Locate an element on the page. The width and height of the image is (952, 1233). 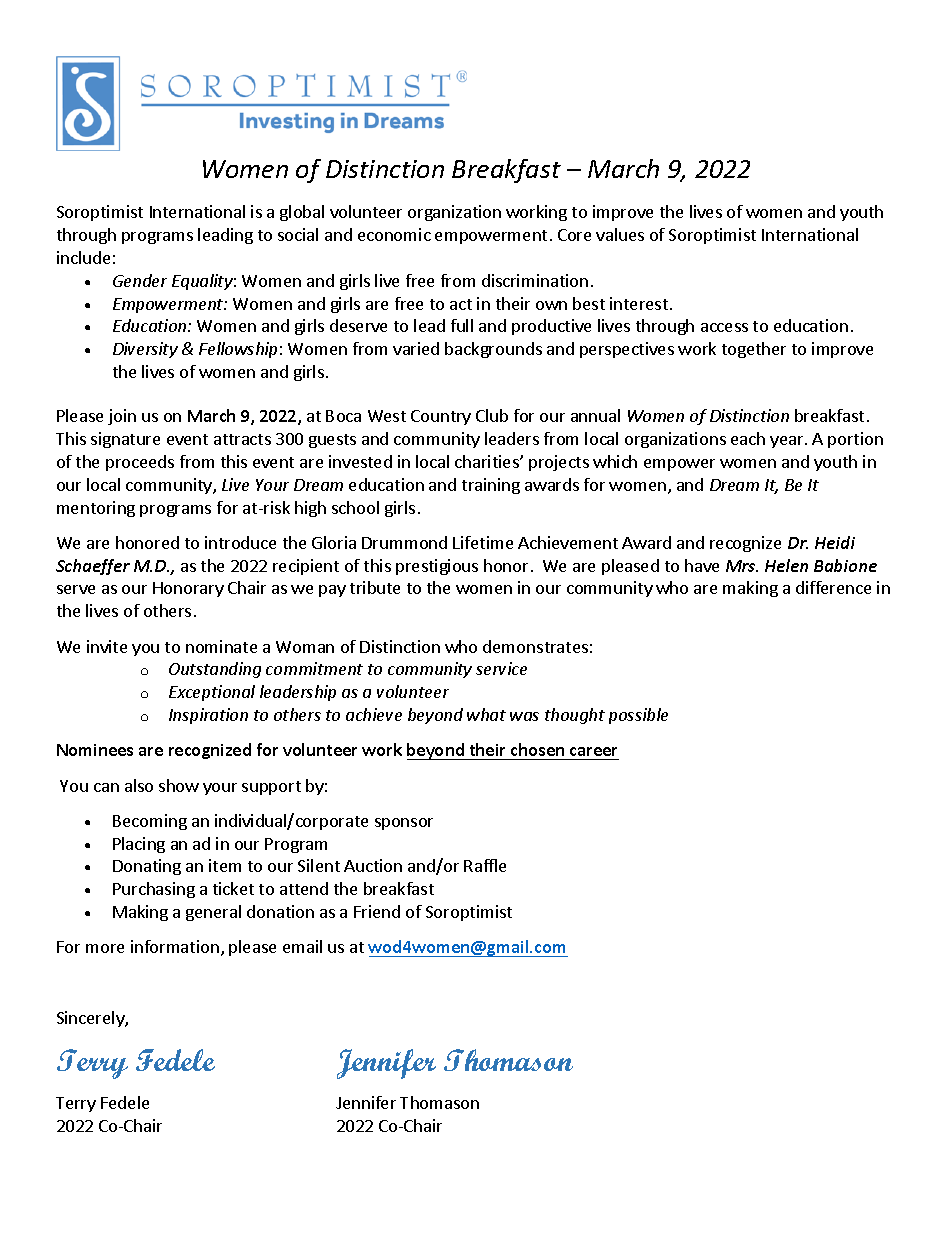
Gender is located at coordinates (140, 280).
